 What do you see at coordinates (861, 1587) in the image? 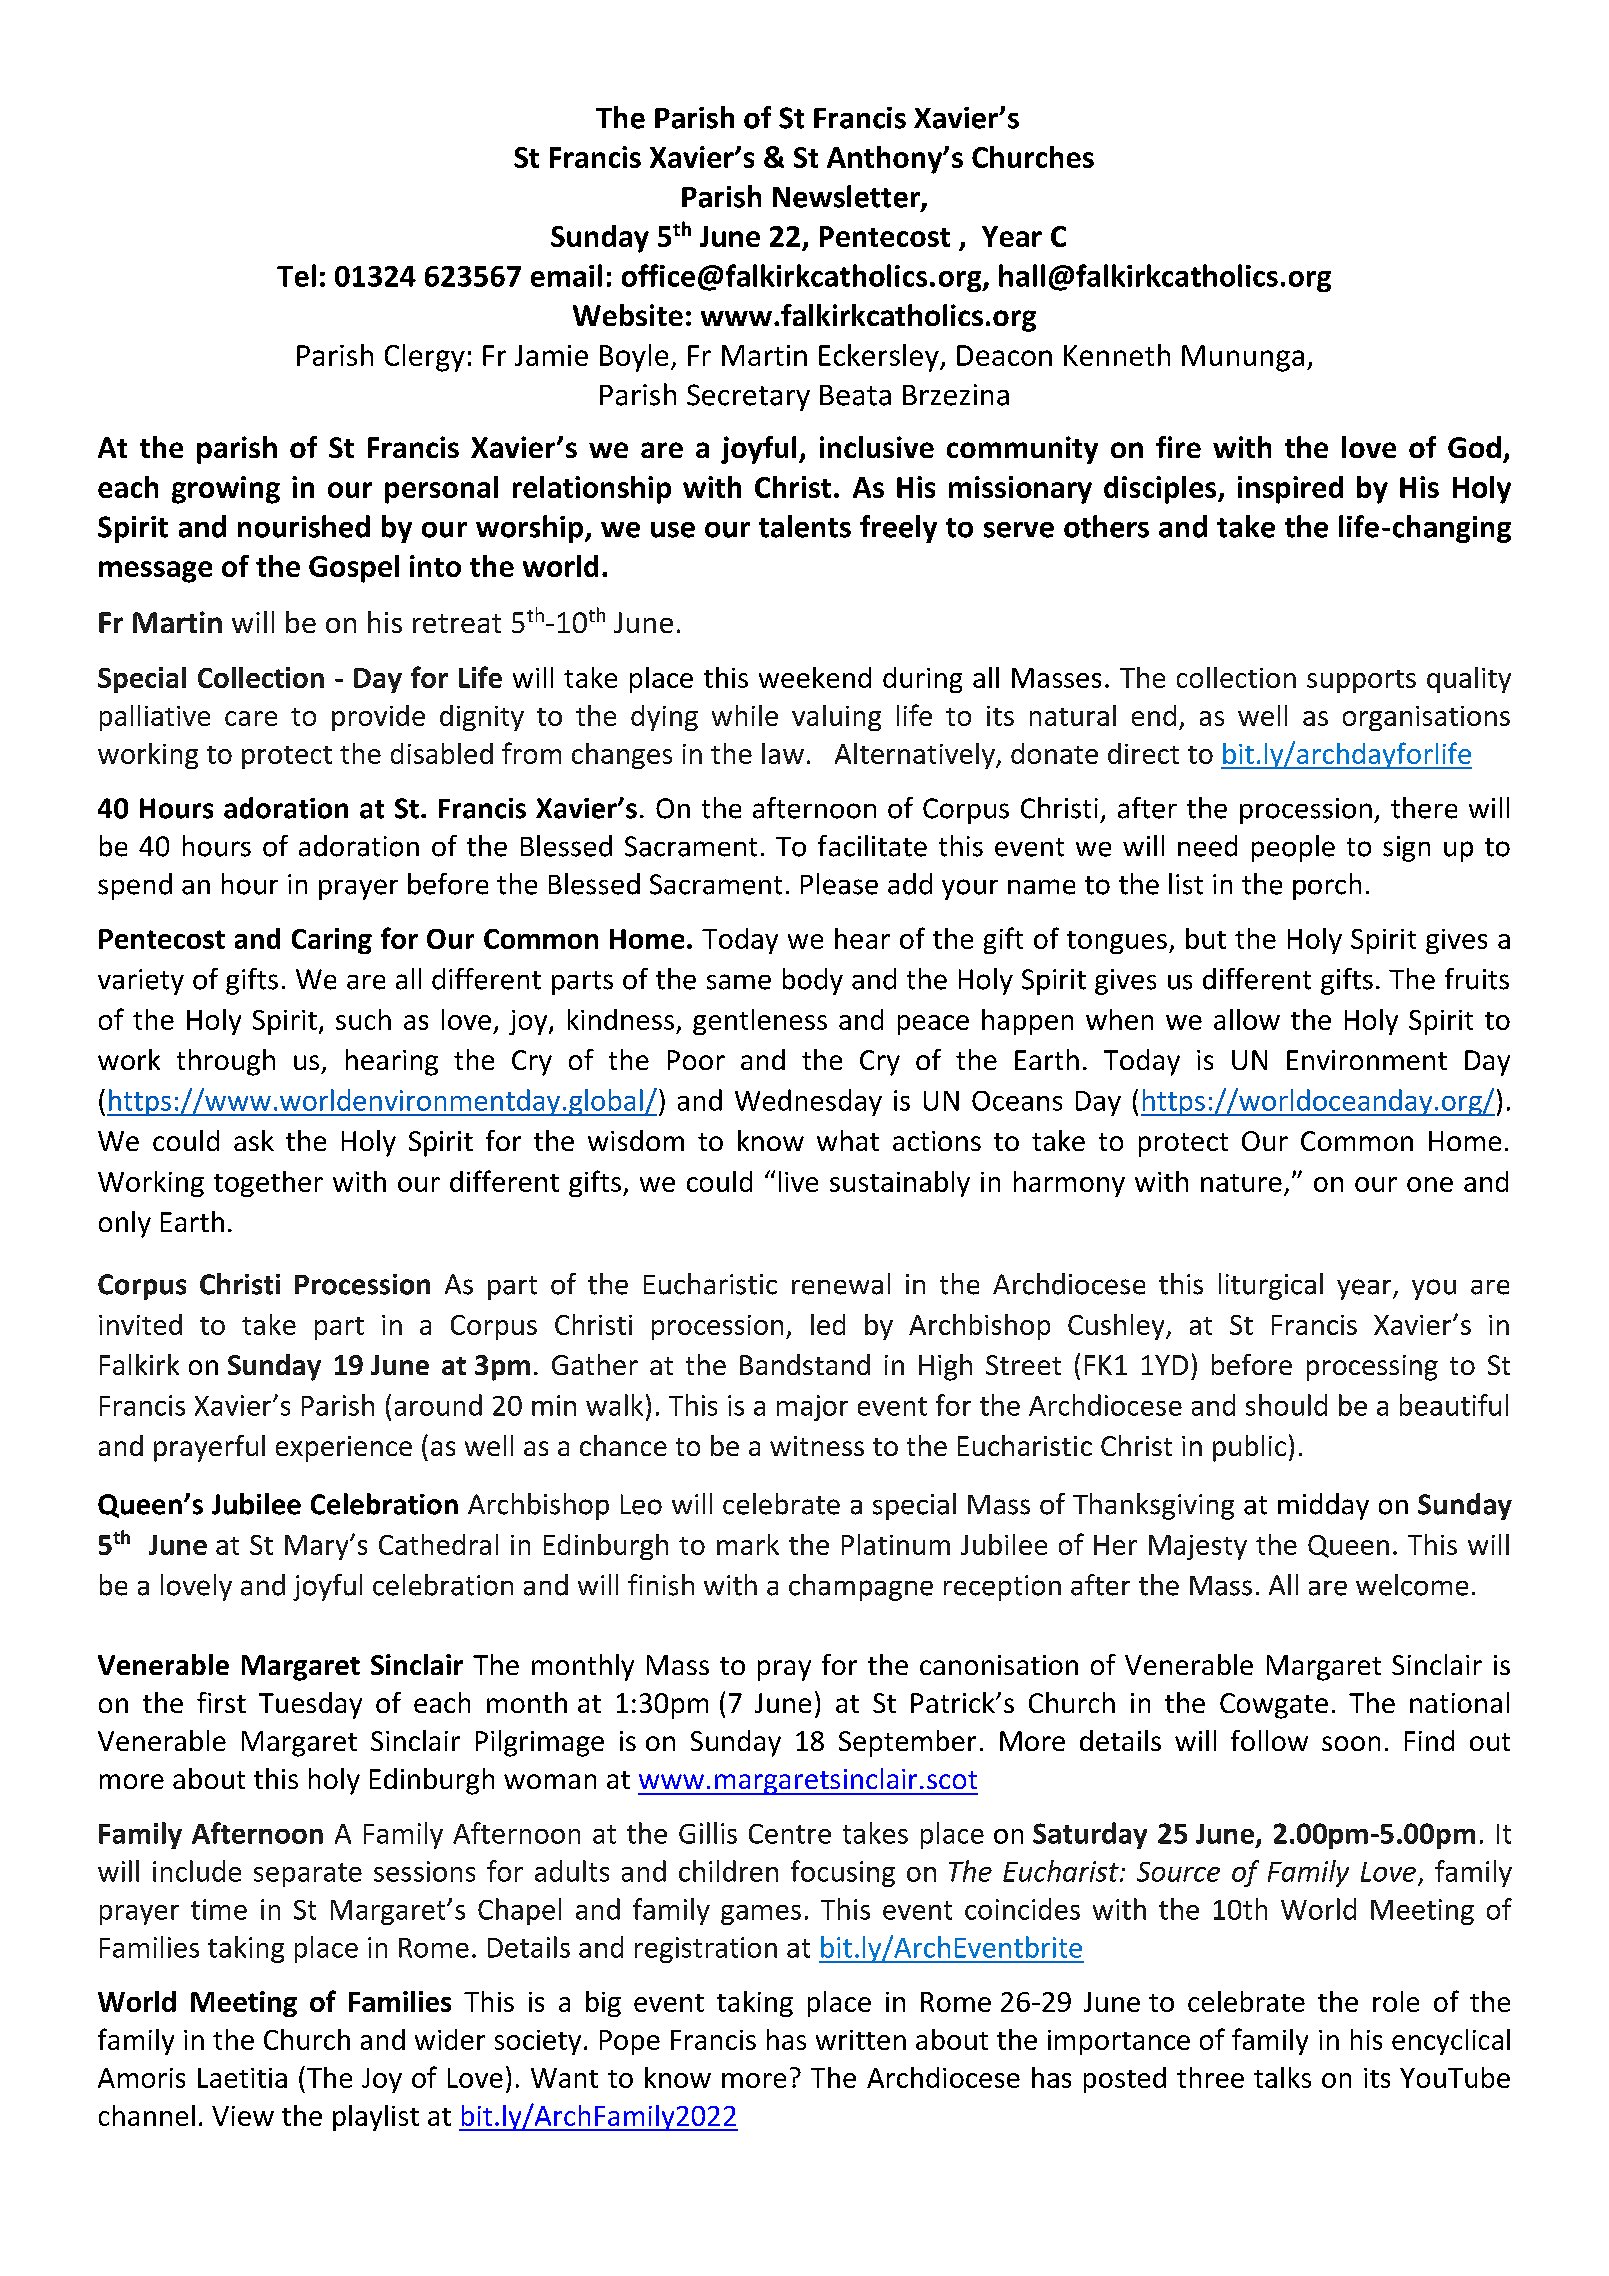
I see `champagne` at bounding box center [861, 1587].
